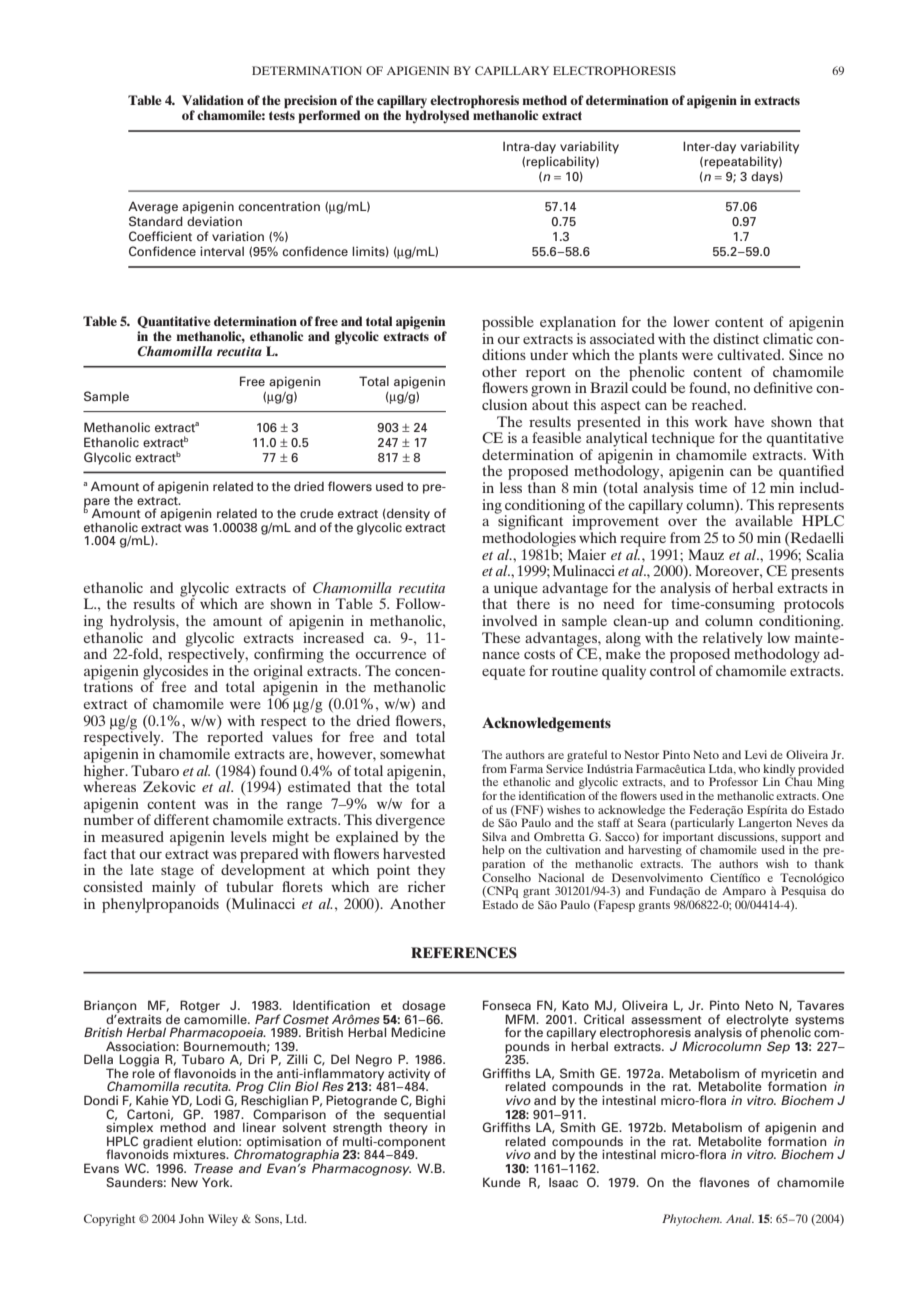 The image size is (924, 1296). What do you see at coordinates (494, 836) in the image?
I see `Silva` at bounding box center [494, 836].
